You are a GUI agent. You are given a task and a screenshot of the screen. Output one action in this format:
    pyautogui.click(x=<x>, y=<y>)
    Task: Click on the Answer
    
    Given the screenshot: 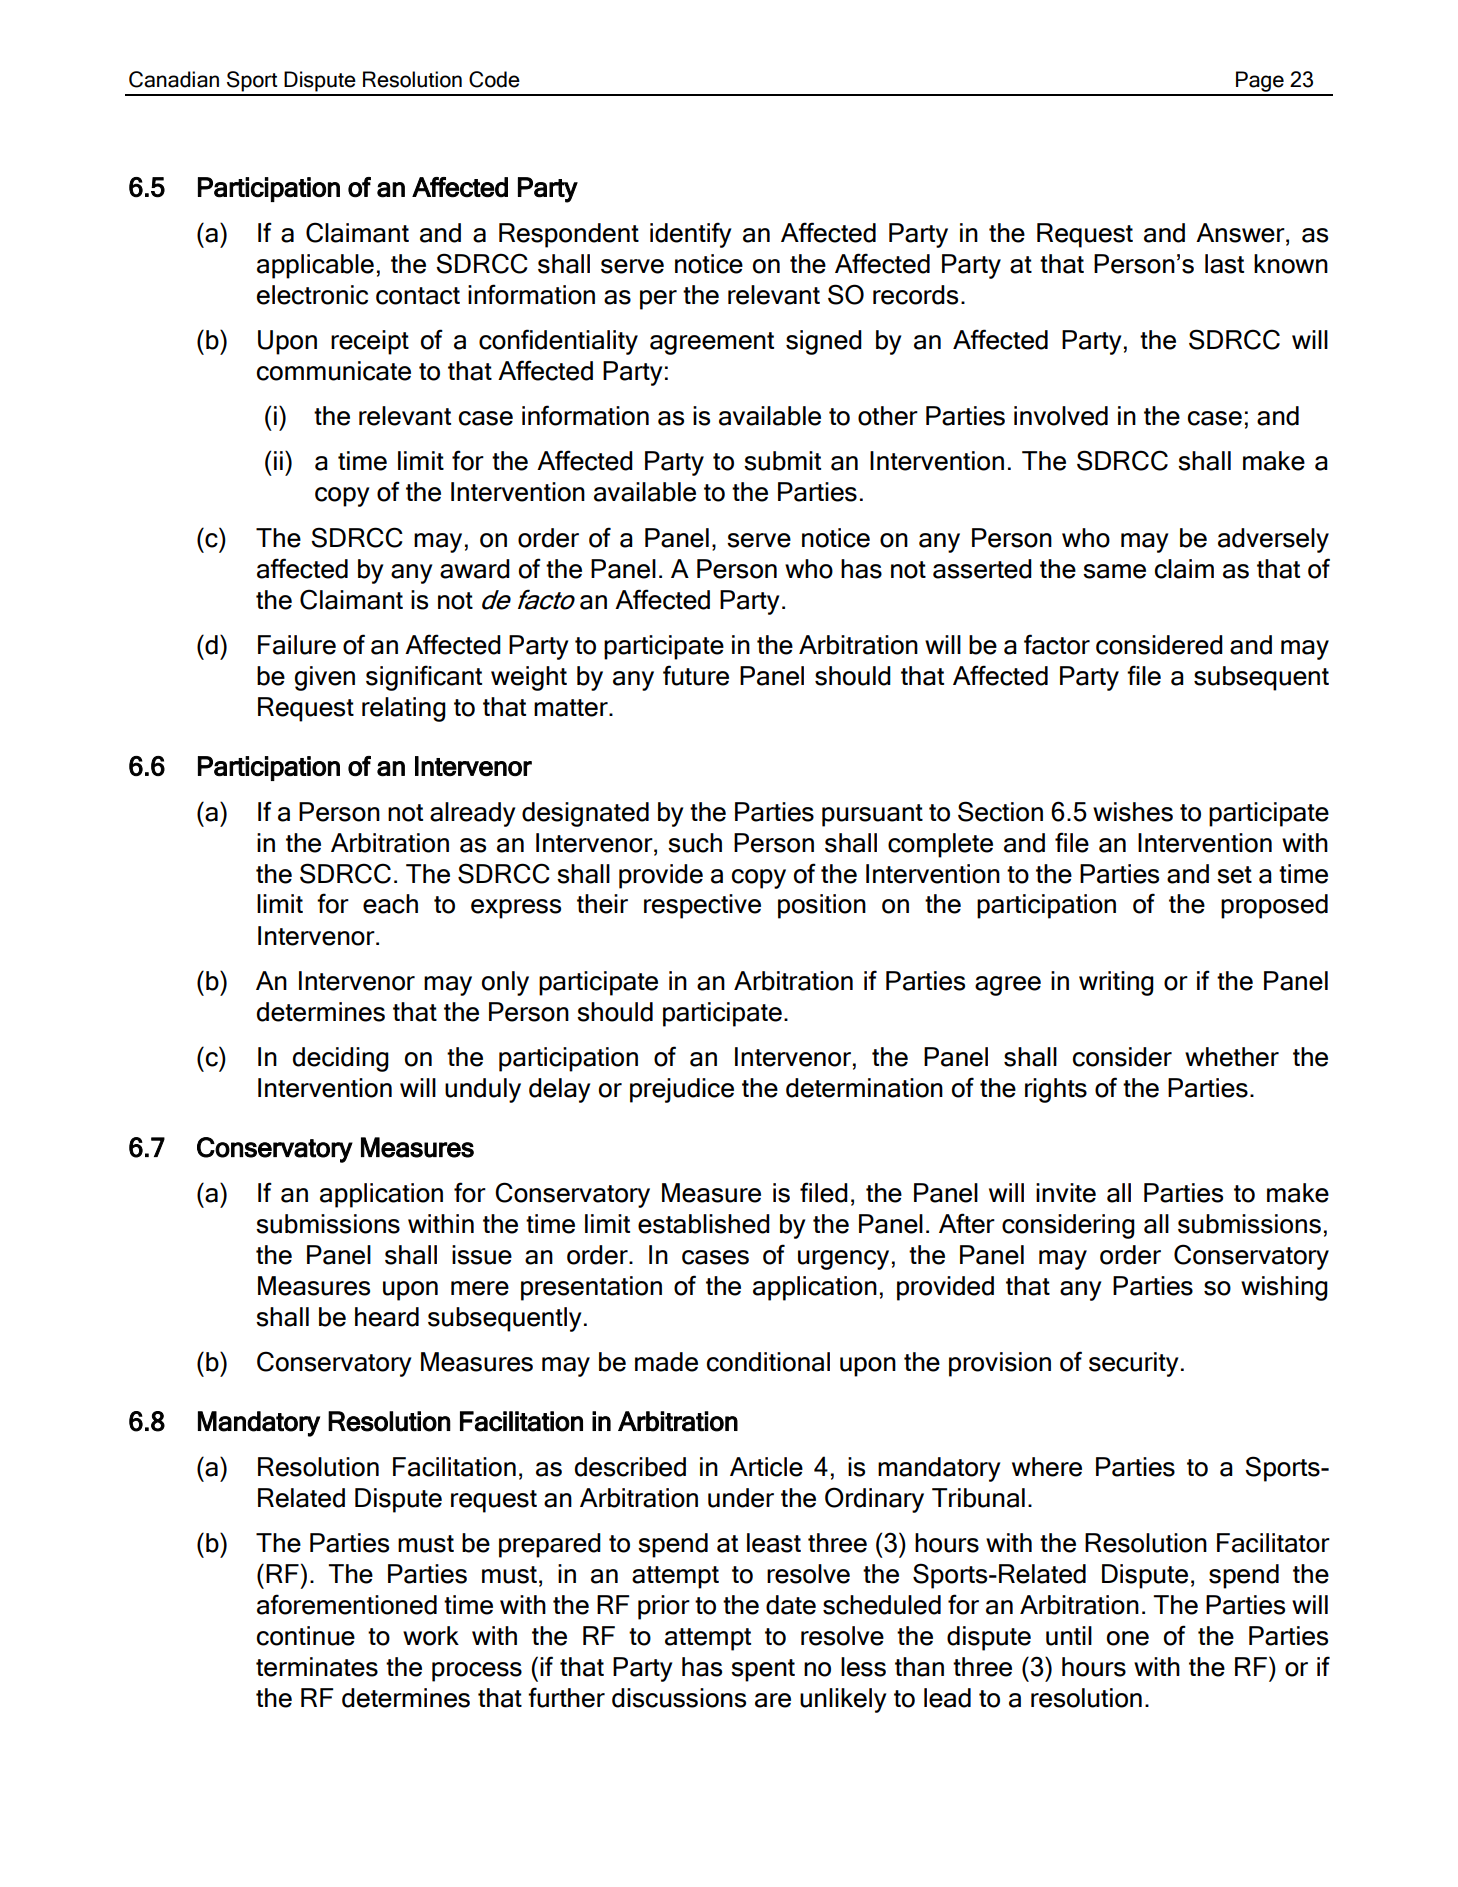 What is the action you would take?
    pyautogui.click(x=1241, y=233)
